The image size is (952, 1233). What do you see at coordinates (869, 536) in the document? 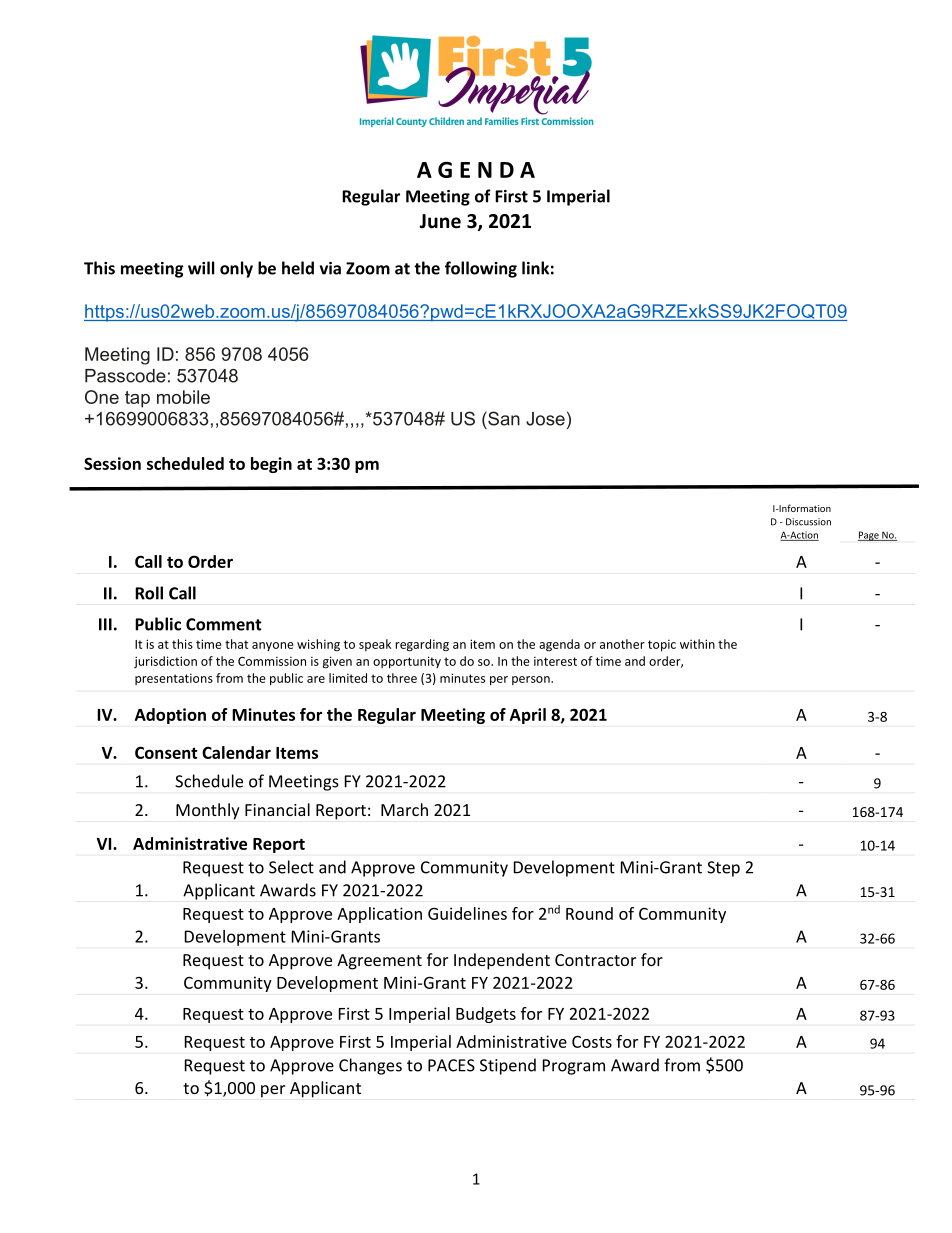
I see `Page` at bounding box center [869, 536].
